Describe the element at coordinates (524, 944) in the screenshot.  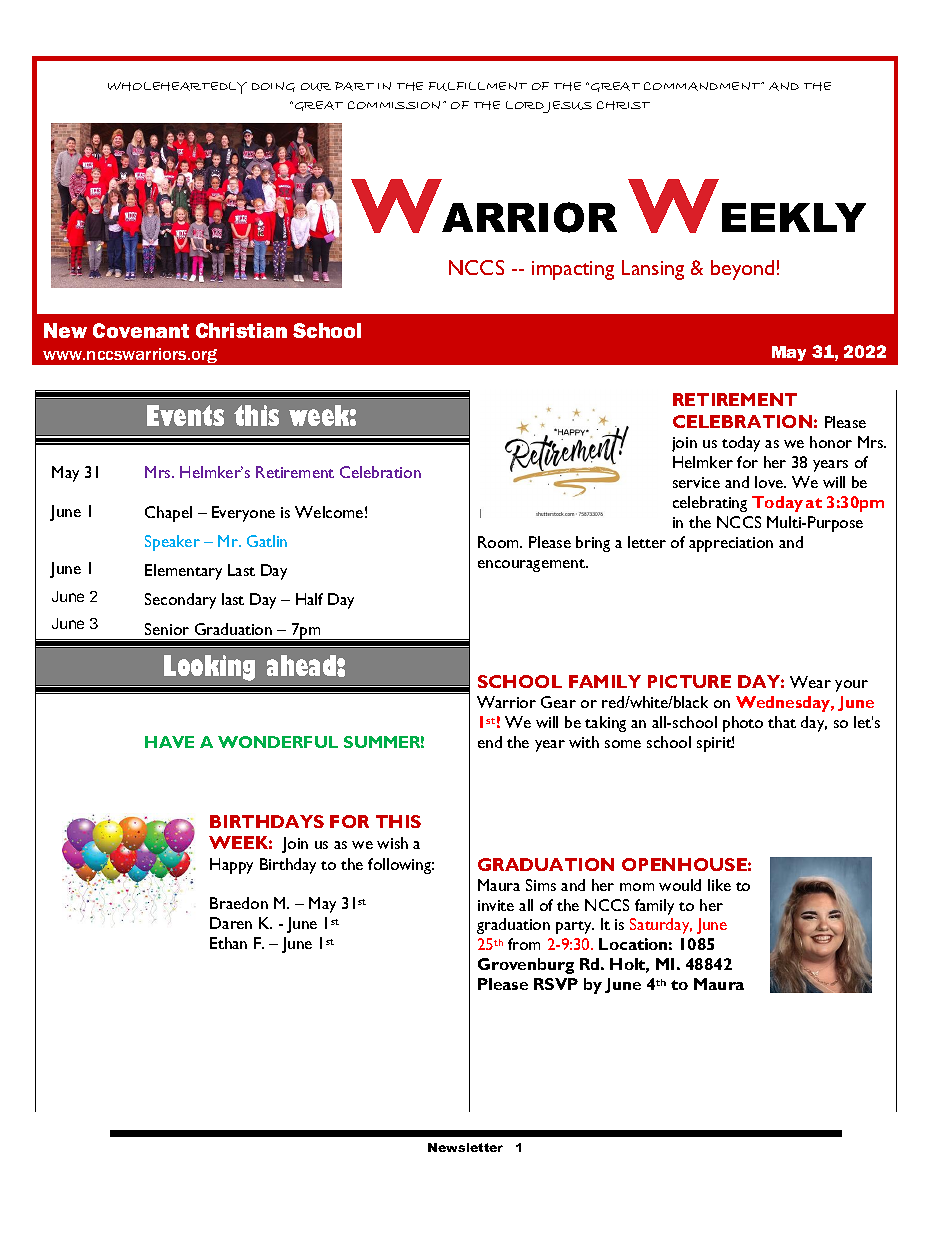
I see `from` at that location.
